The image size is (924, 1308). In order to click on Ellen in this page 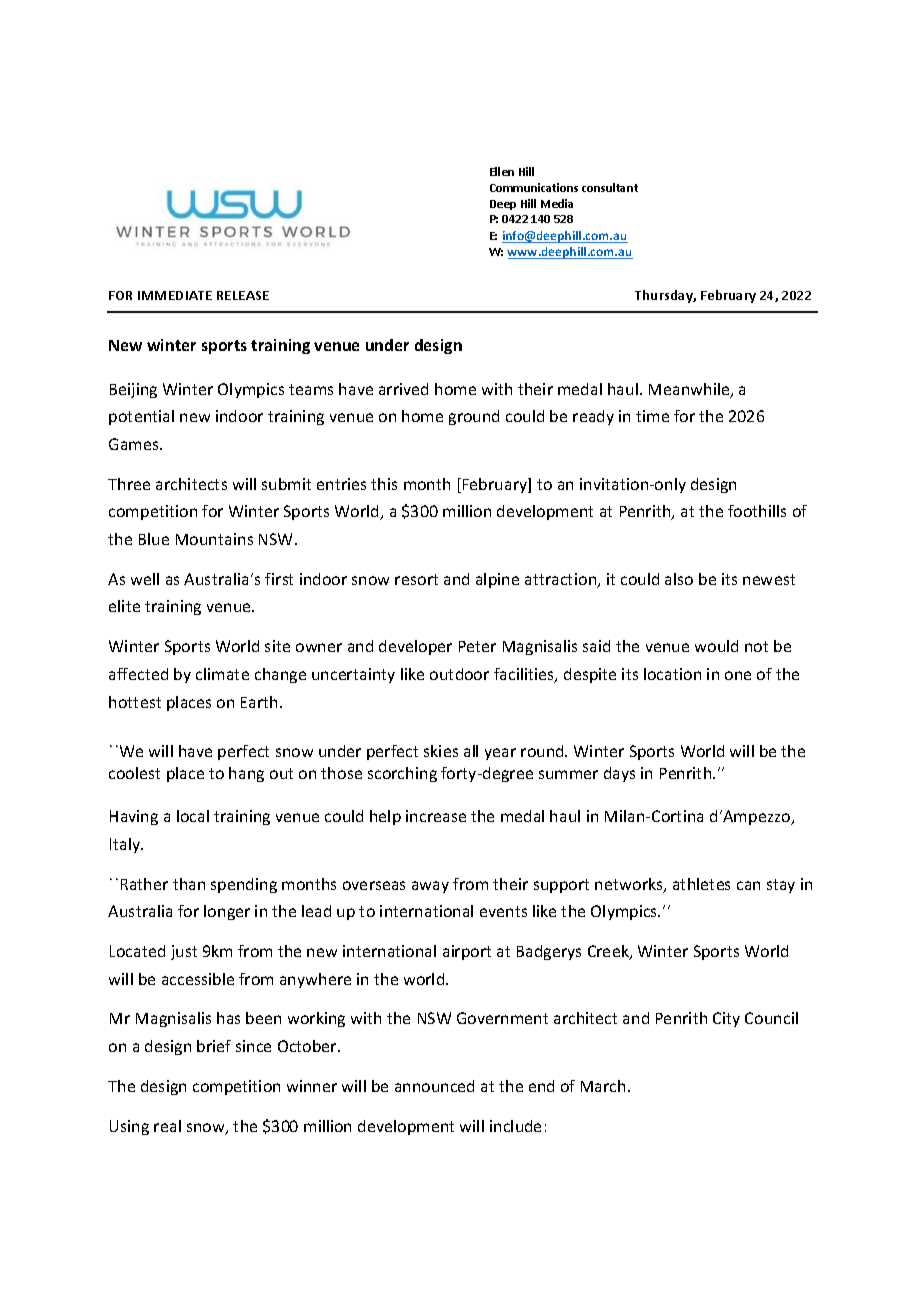, I will do `click(502, 171)`.
